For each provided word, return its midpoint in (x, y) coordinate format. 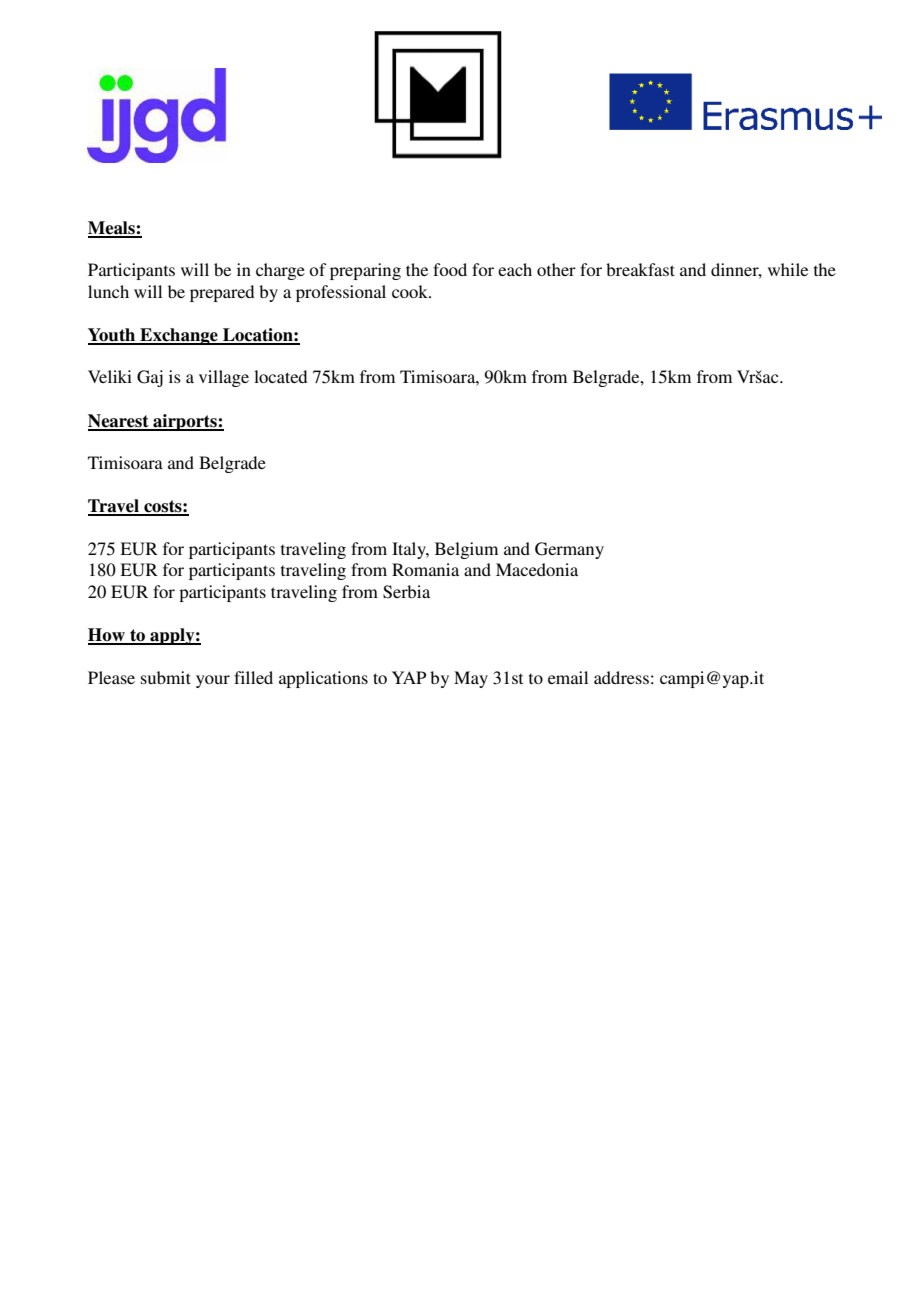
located (280, 376)
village (224, 378)
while (788, 269)
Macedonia (537, 569)
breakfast (640, 269)
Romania (425, 569)
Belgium (466, 550)
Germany (569, 550)
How (107, 636)
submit (166, 677)
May (471, 679)
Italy (410, 550)
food (450, 269)
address (621, 677)
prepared (222, 293)
